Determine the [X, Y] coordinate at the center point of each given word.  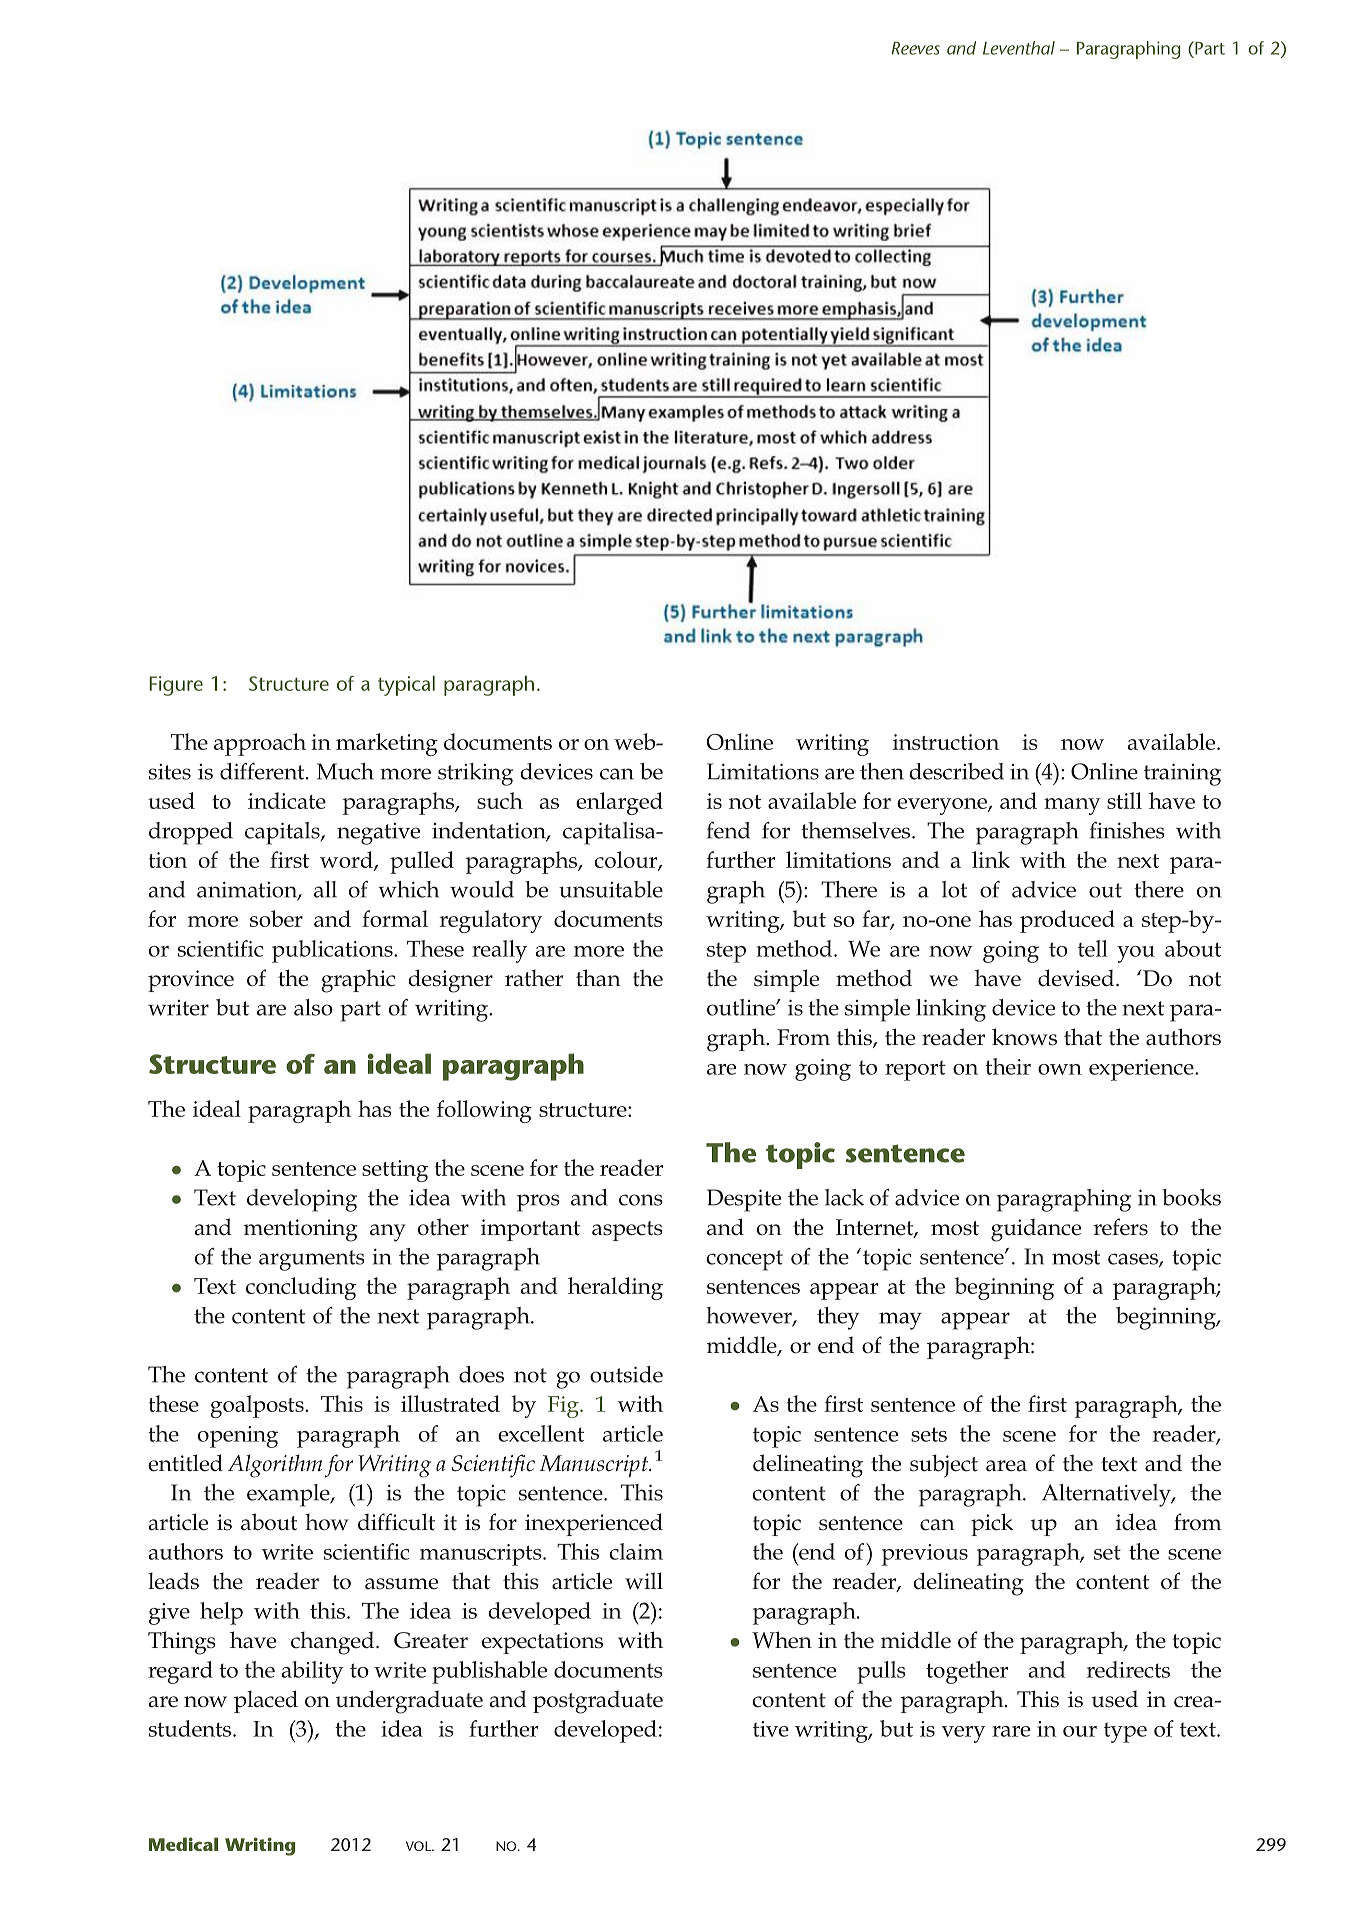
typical [406, 686]
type [1125, 1732]
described [956, 771]
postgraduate [598, 1702]
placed [266, 1701]
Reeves [916, 48]
